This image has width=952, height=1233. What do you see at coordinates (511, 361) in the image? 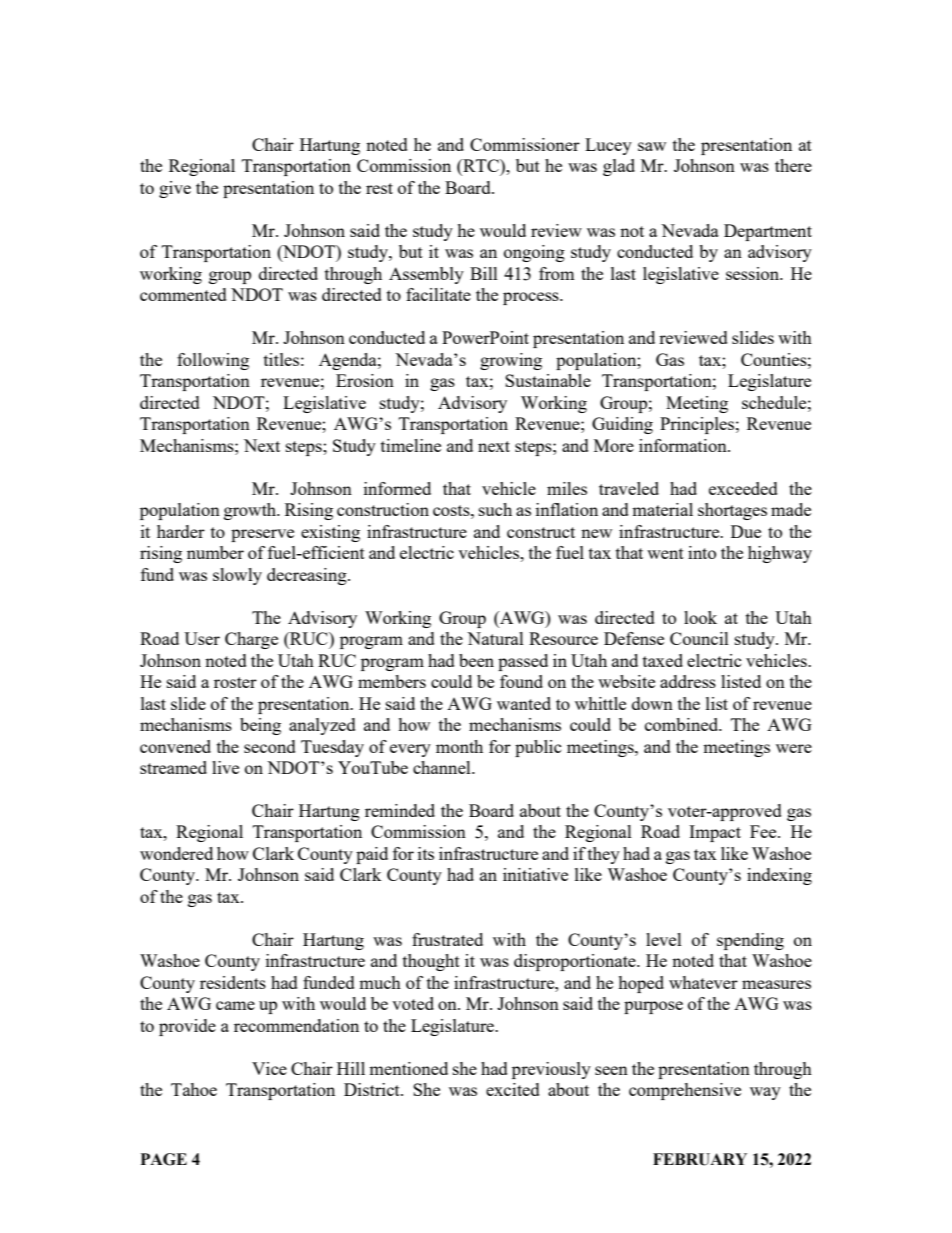
I see `growing` at bounding box center [511, 361].
